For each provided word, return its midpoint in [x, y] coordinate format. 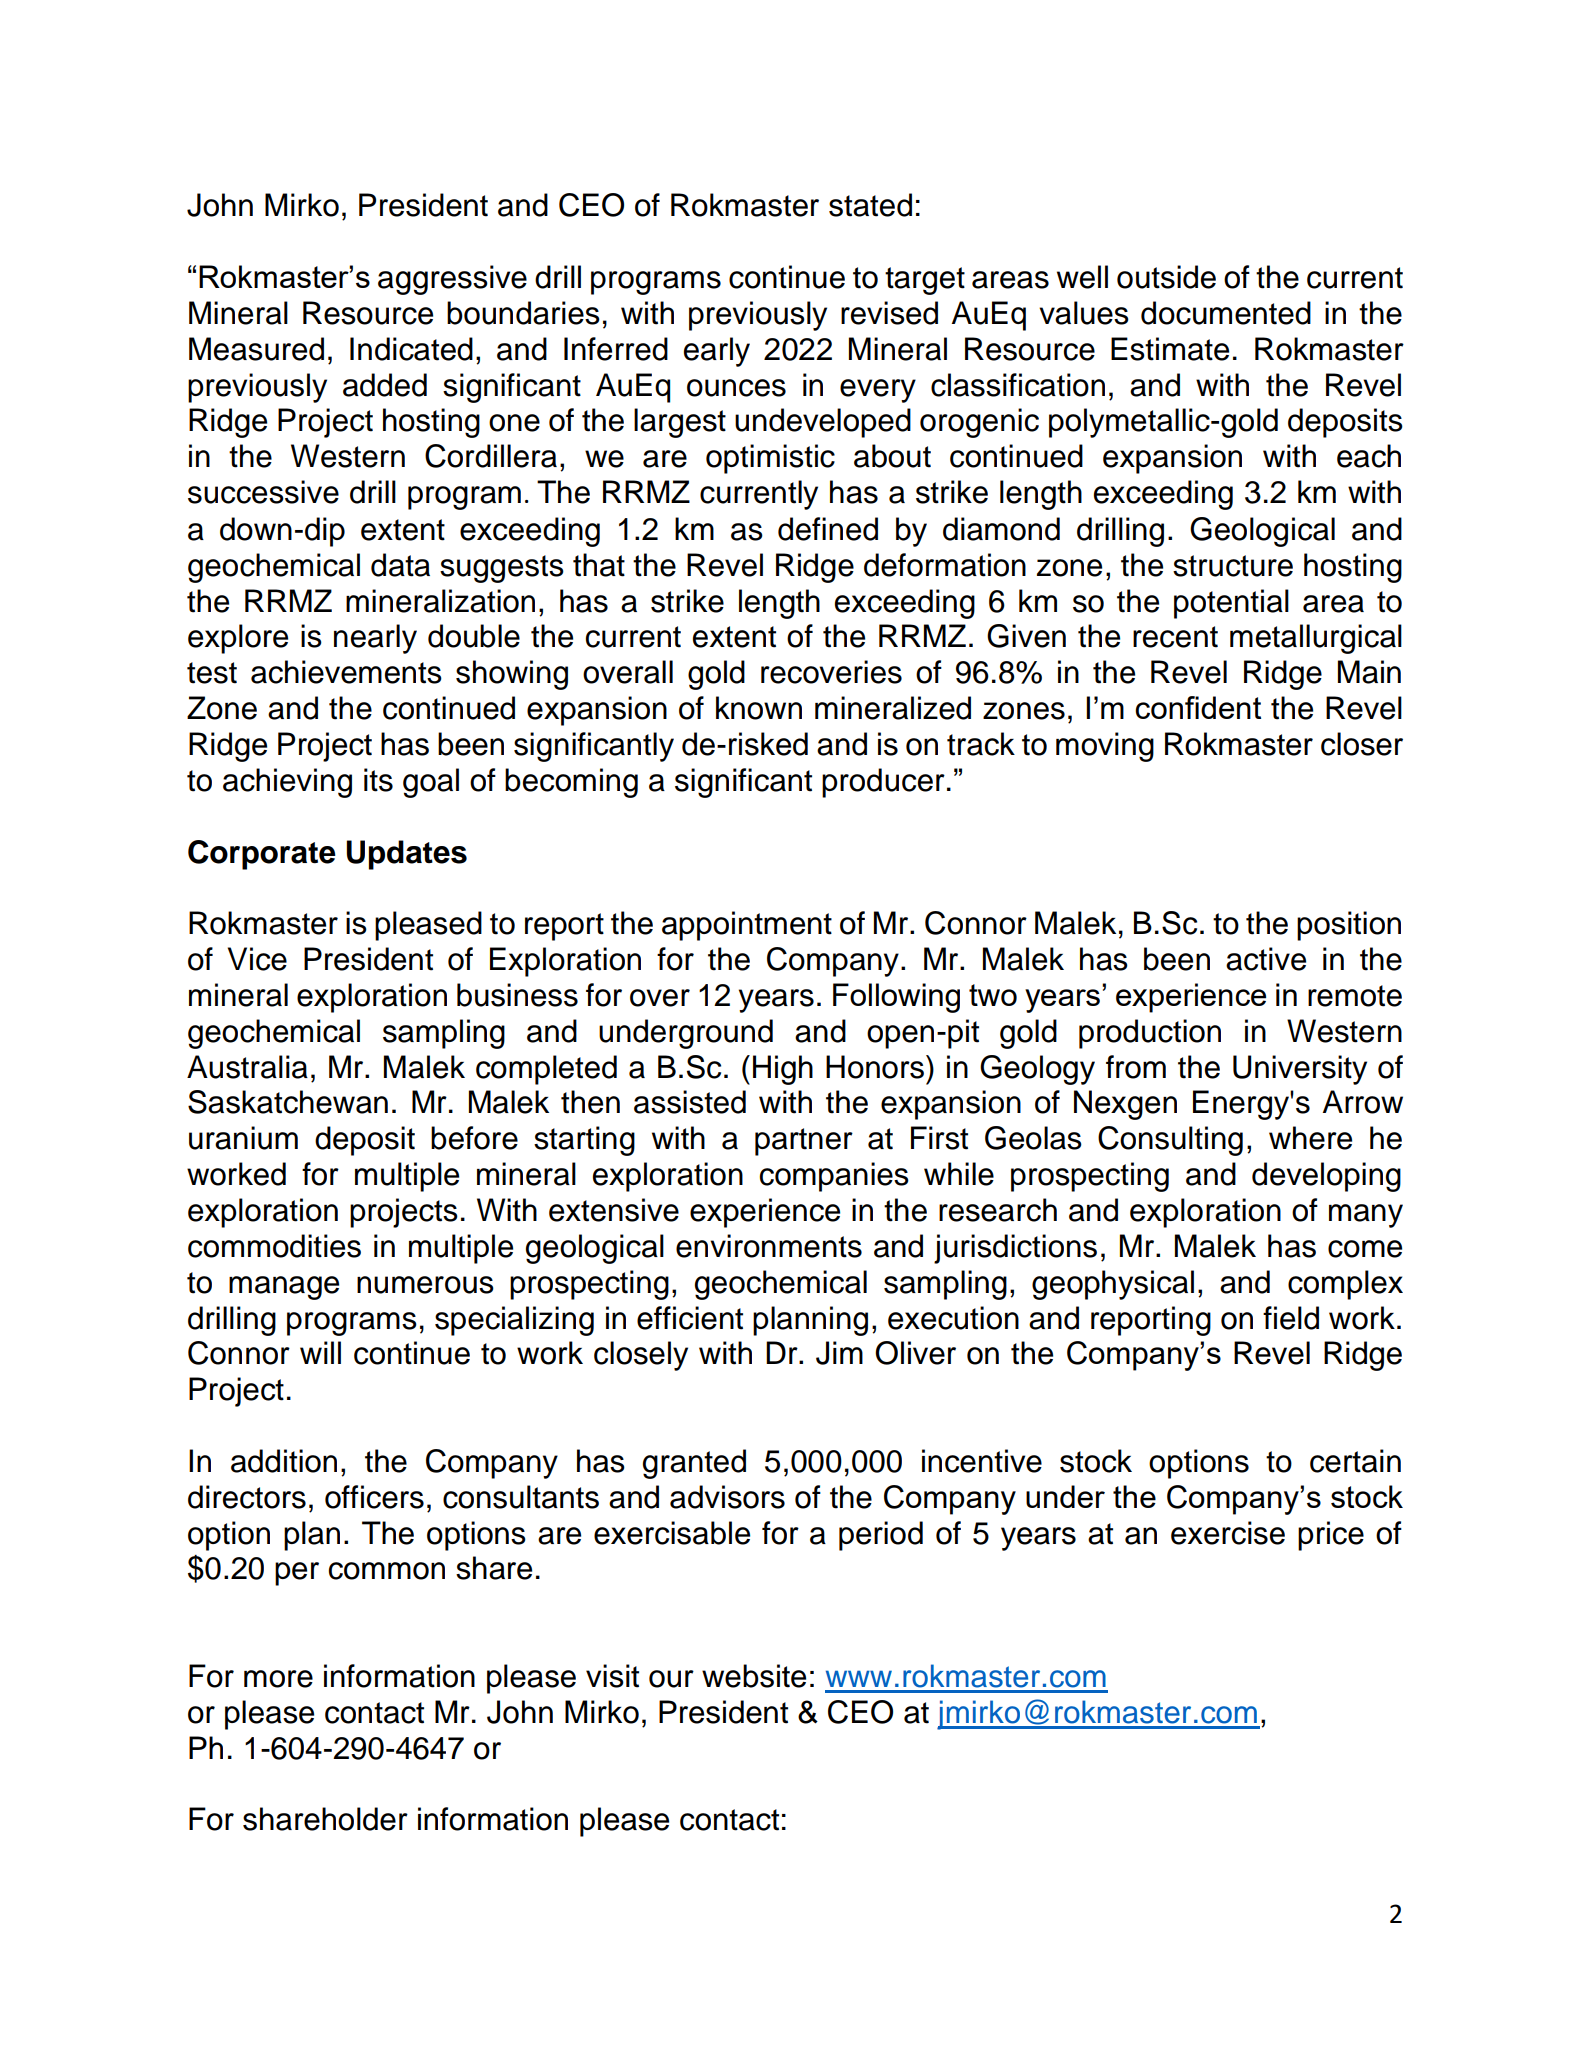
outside [1166, 277]
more [278, 1679]
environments [769, 1246]
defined [828, 529]
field [1291, 1318]
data [400, 565]
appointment [747, 926]
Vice [257, 959]
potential [1231, 604]
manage [284, 1288]
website [754, 1676]
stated [870, 205]
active [1266, 959]
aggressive [452, 280]
